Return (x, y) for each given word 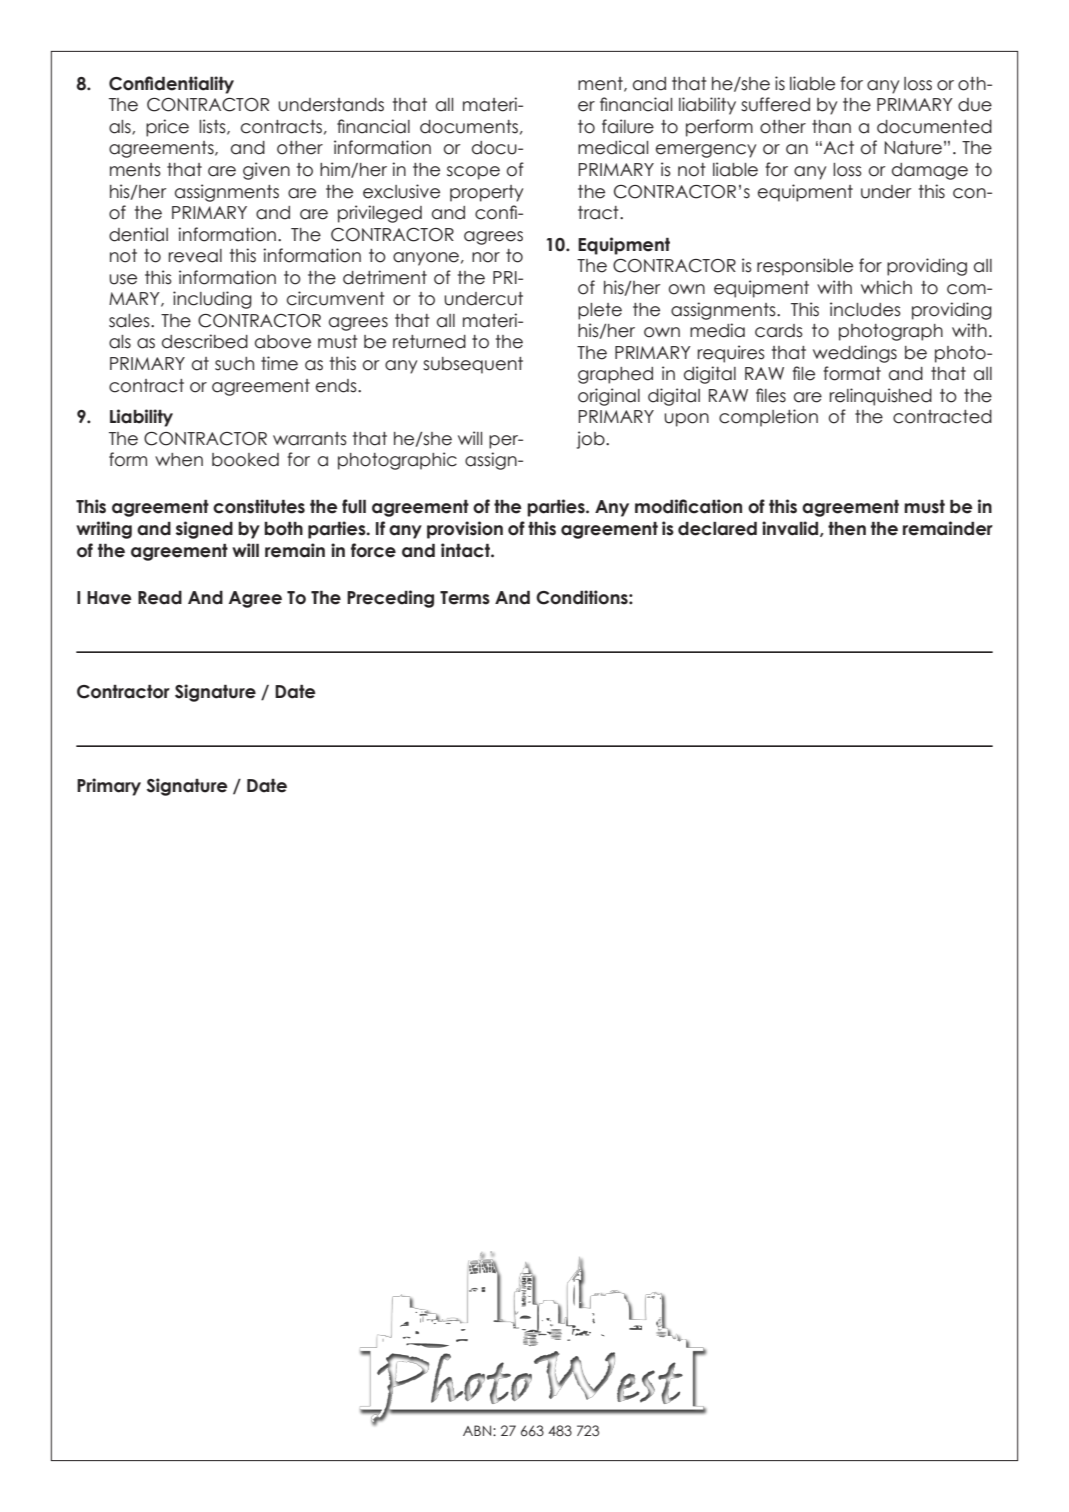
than (831, 127)
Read (160, 598)
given (266, 171)
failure (628, 126)
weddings (855, 354)
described (205, 341)
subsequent (473, 365)
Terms (465, 598)
